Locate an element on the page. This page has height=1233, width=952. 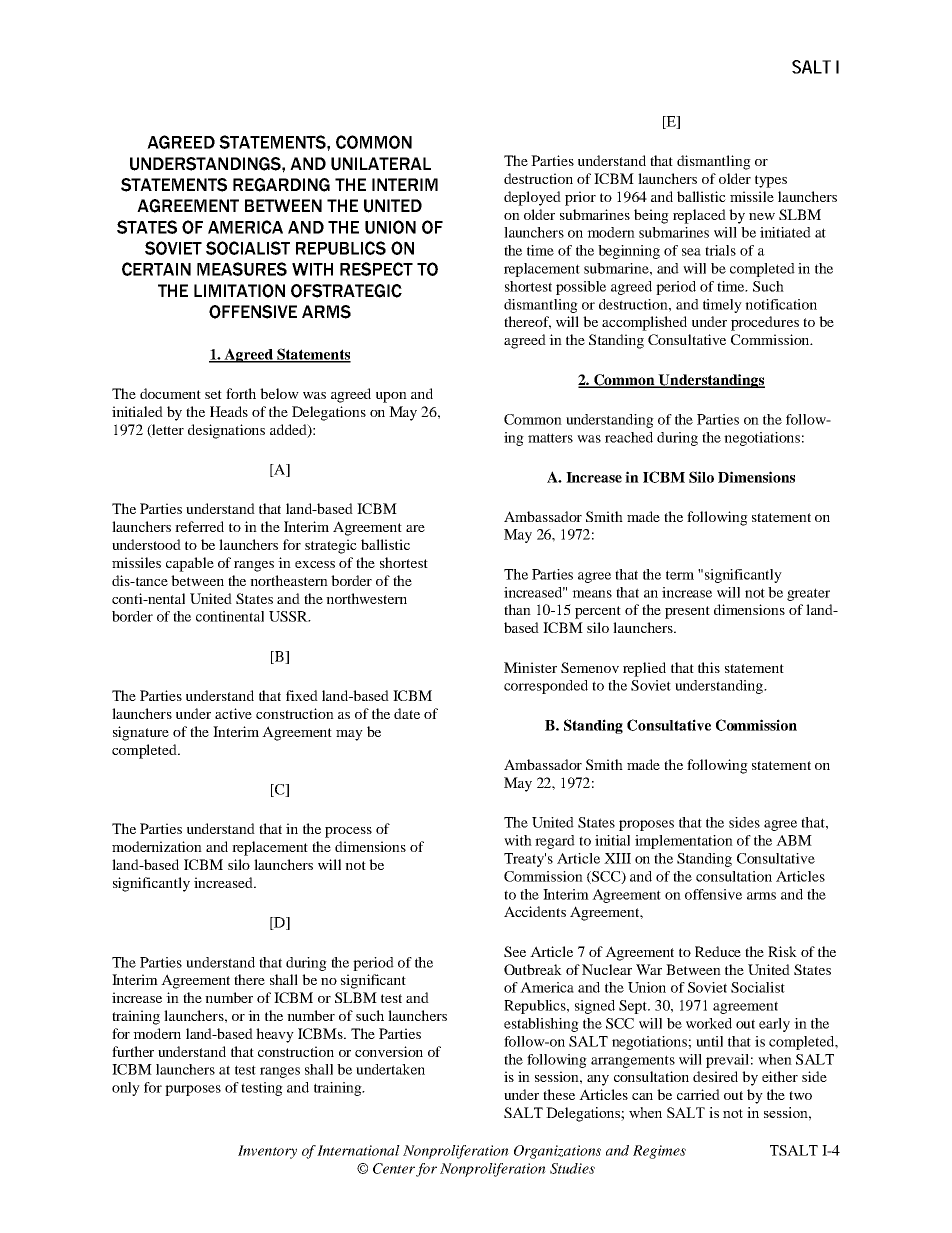
Inventory is located at coordinates (267, 1152).
